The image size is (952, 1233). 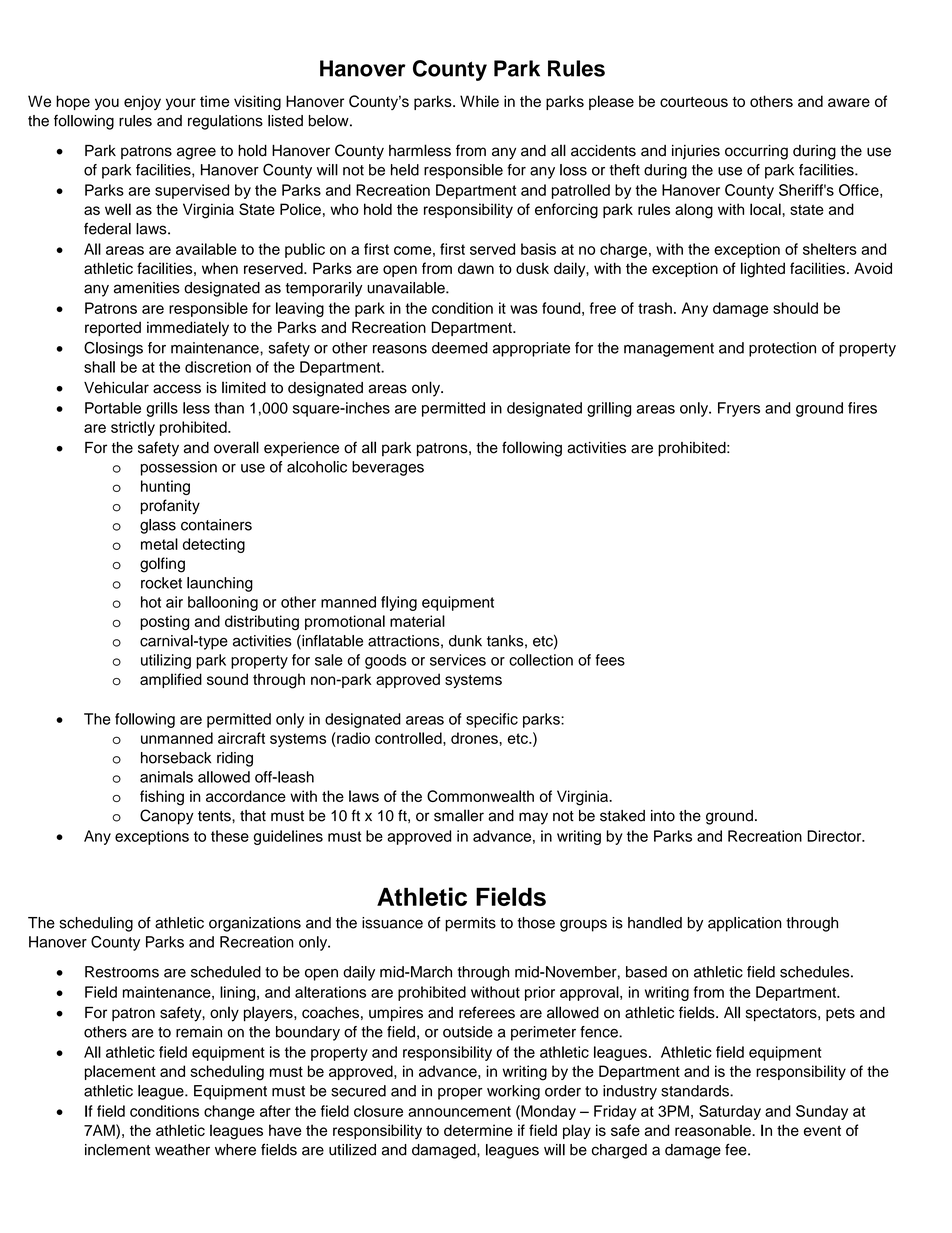 I want to click on permits, so click(x=470, y=924).
